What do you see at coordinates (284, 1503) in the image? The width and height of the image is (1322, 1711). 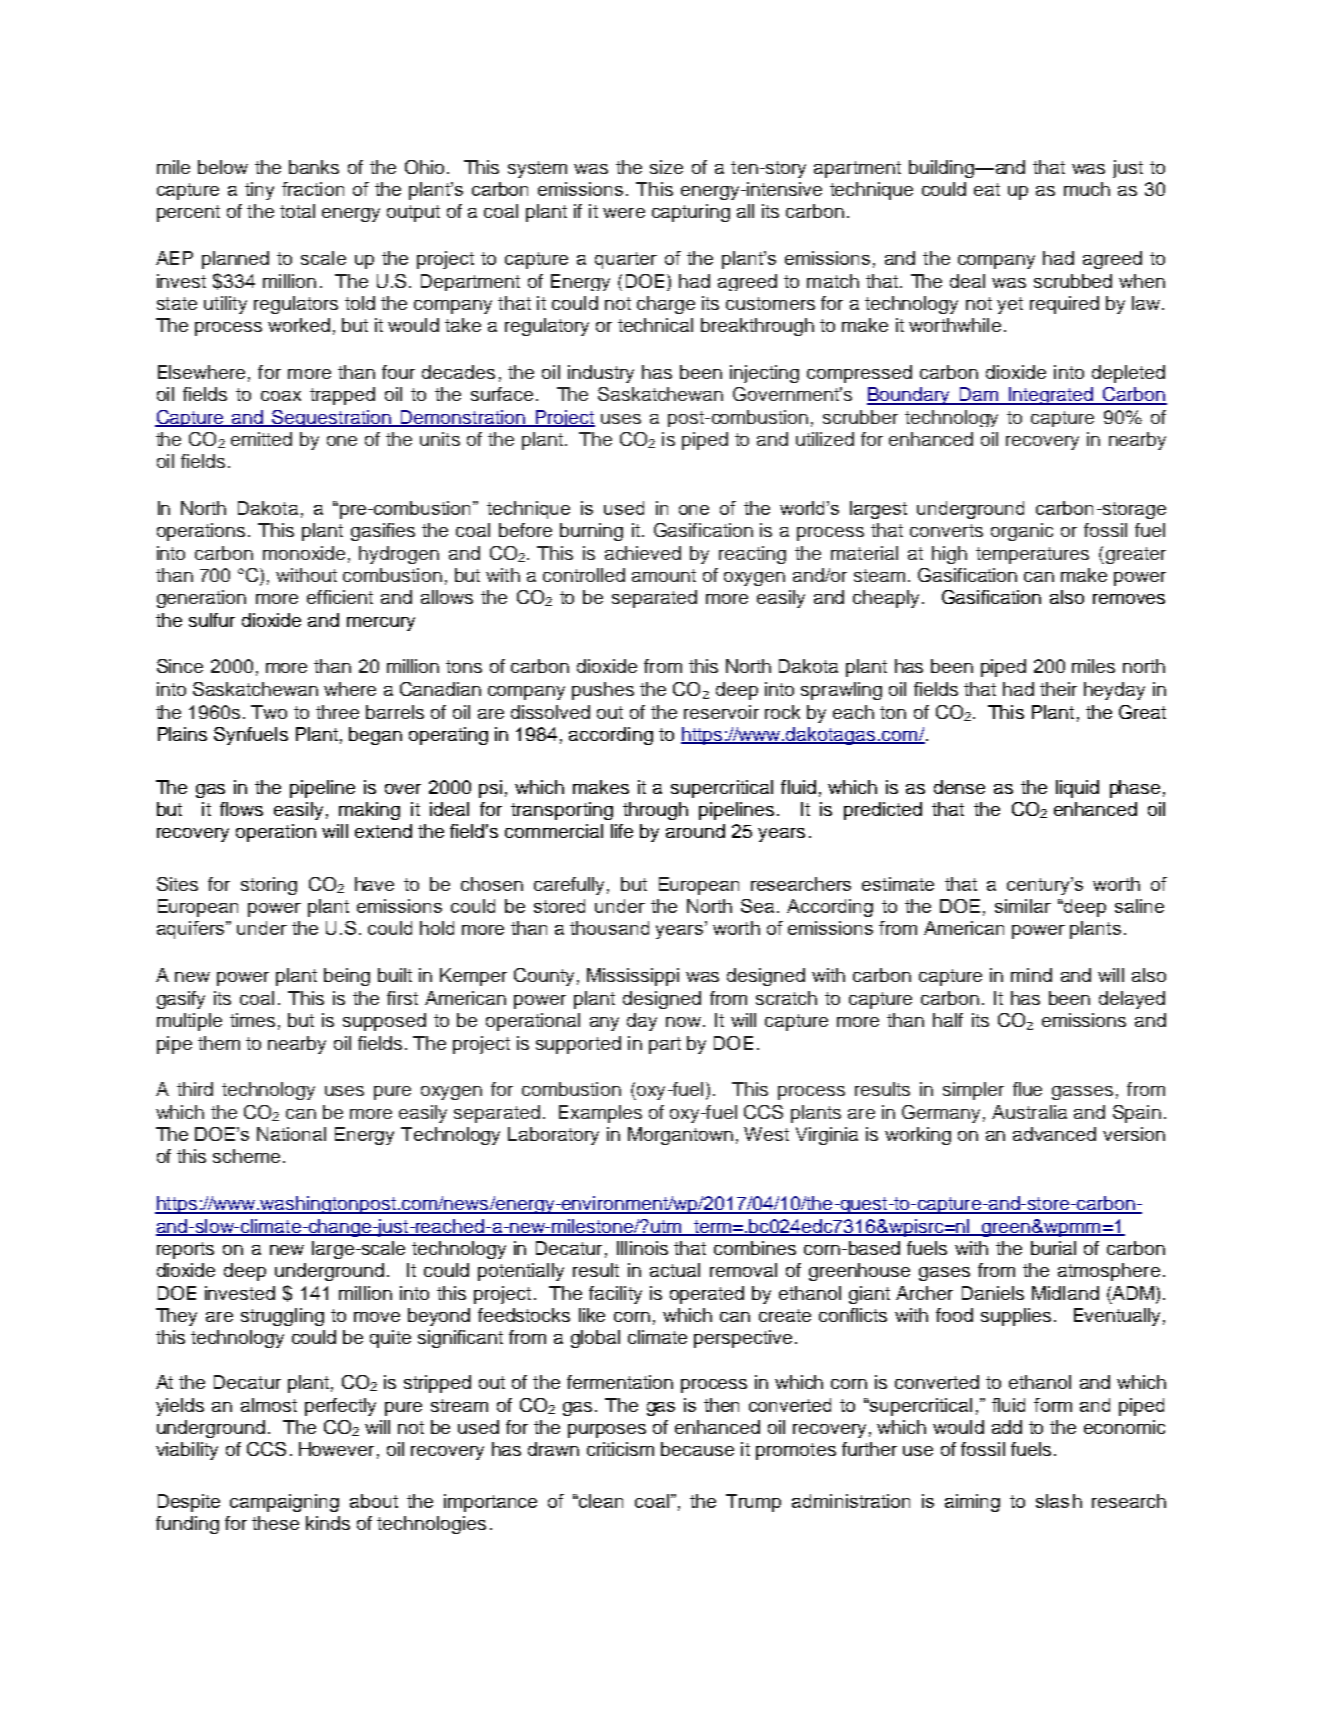 I see `campaigning` at bounding box center [284, 1503].
